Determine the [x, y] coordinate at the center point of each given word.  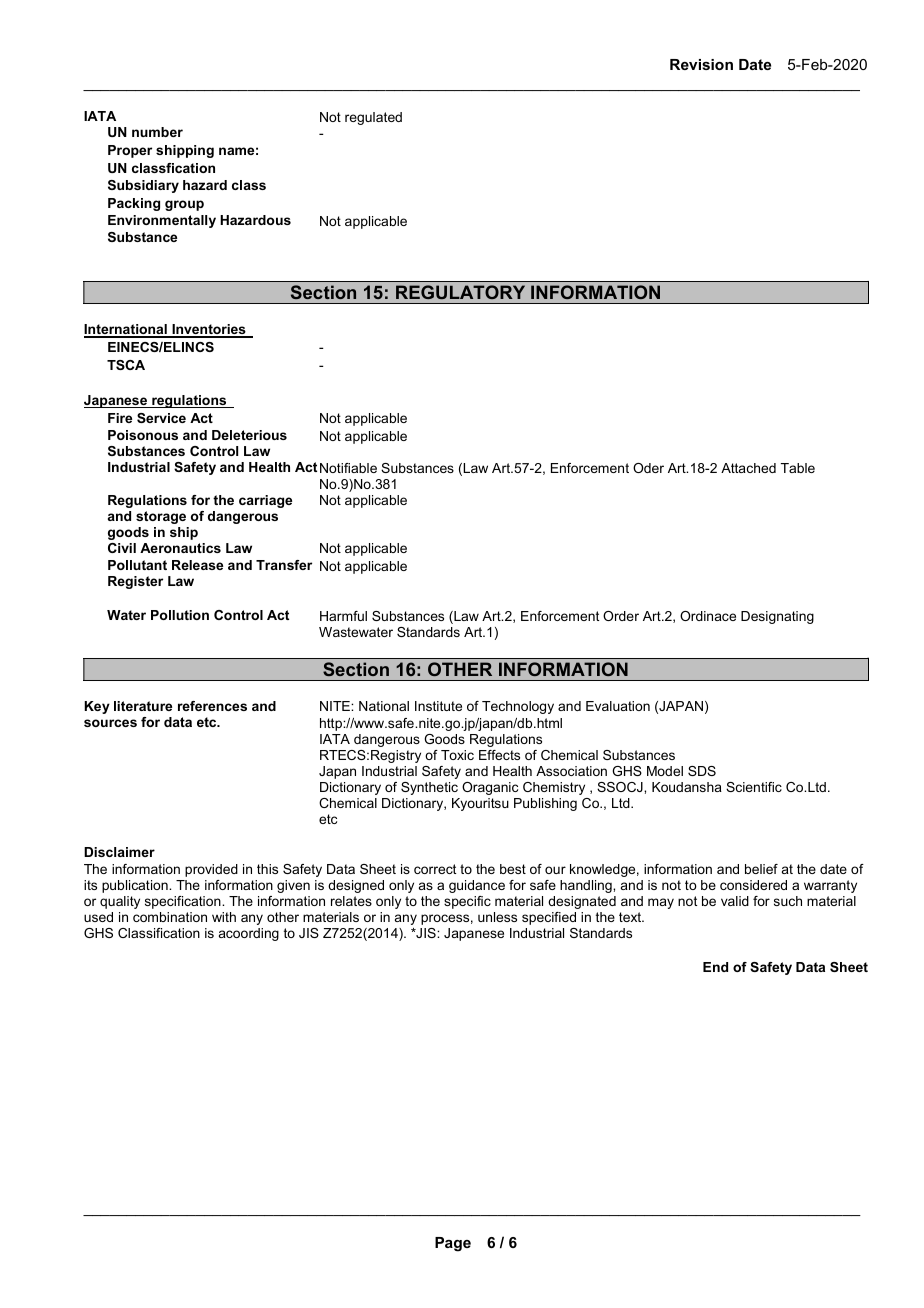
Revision [701, 64]
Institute [438, 706]
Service [161, 418]
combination [170, 917]
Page [453, 1244]
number [157, 132]
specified [549, 918]
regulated [373, 118]
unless [497, 917]
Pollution [180, 615]
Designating [777, 617]
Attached [748, 468]
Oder [648, 468]
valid [735, 901]
